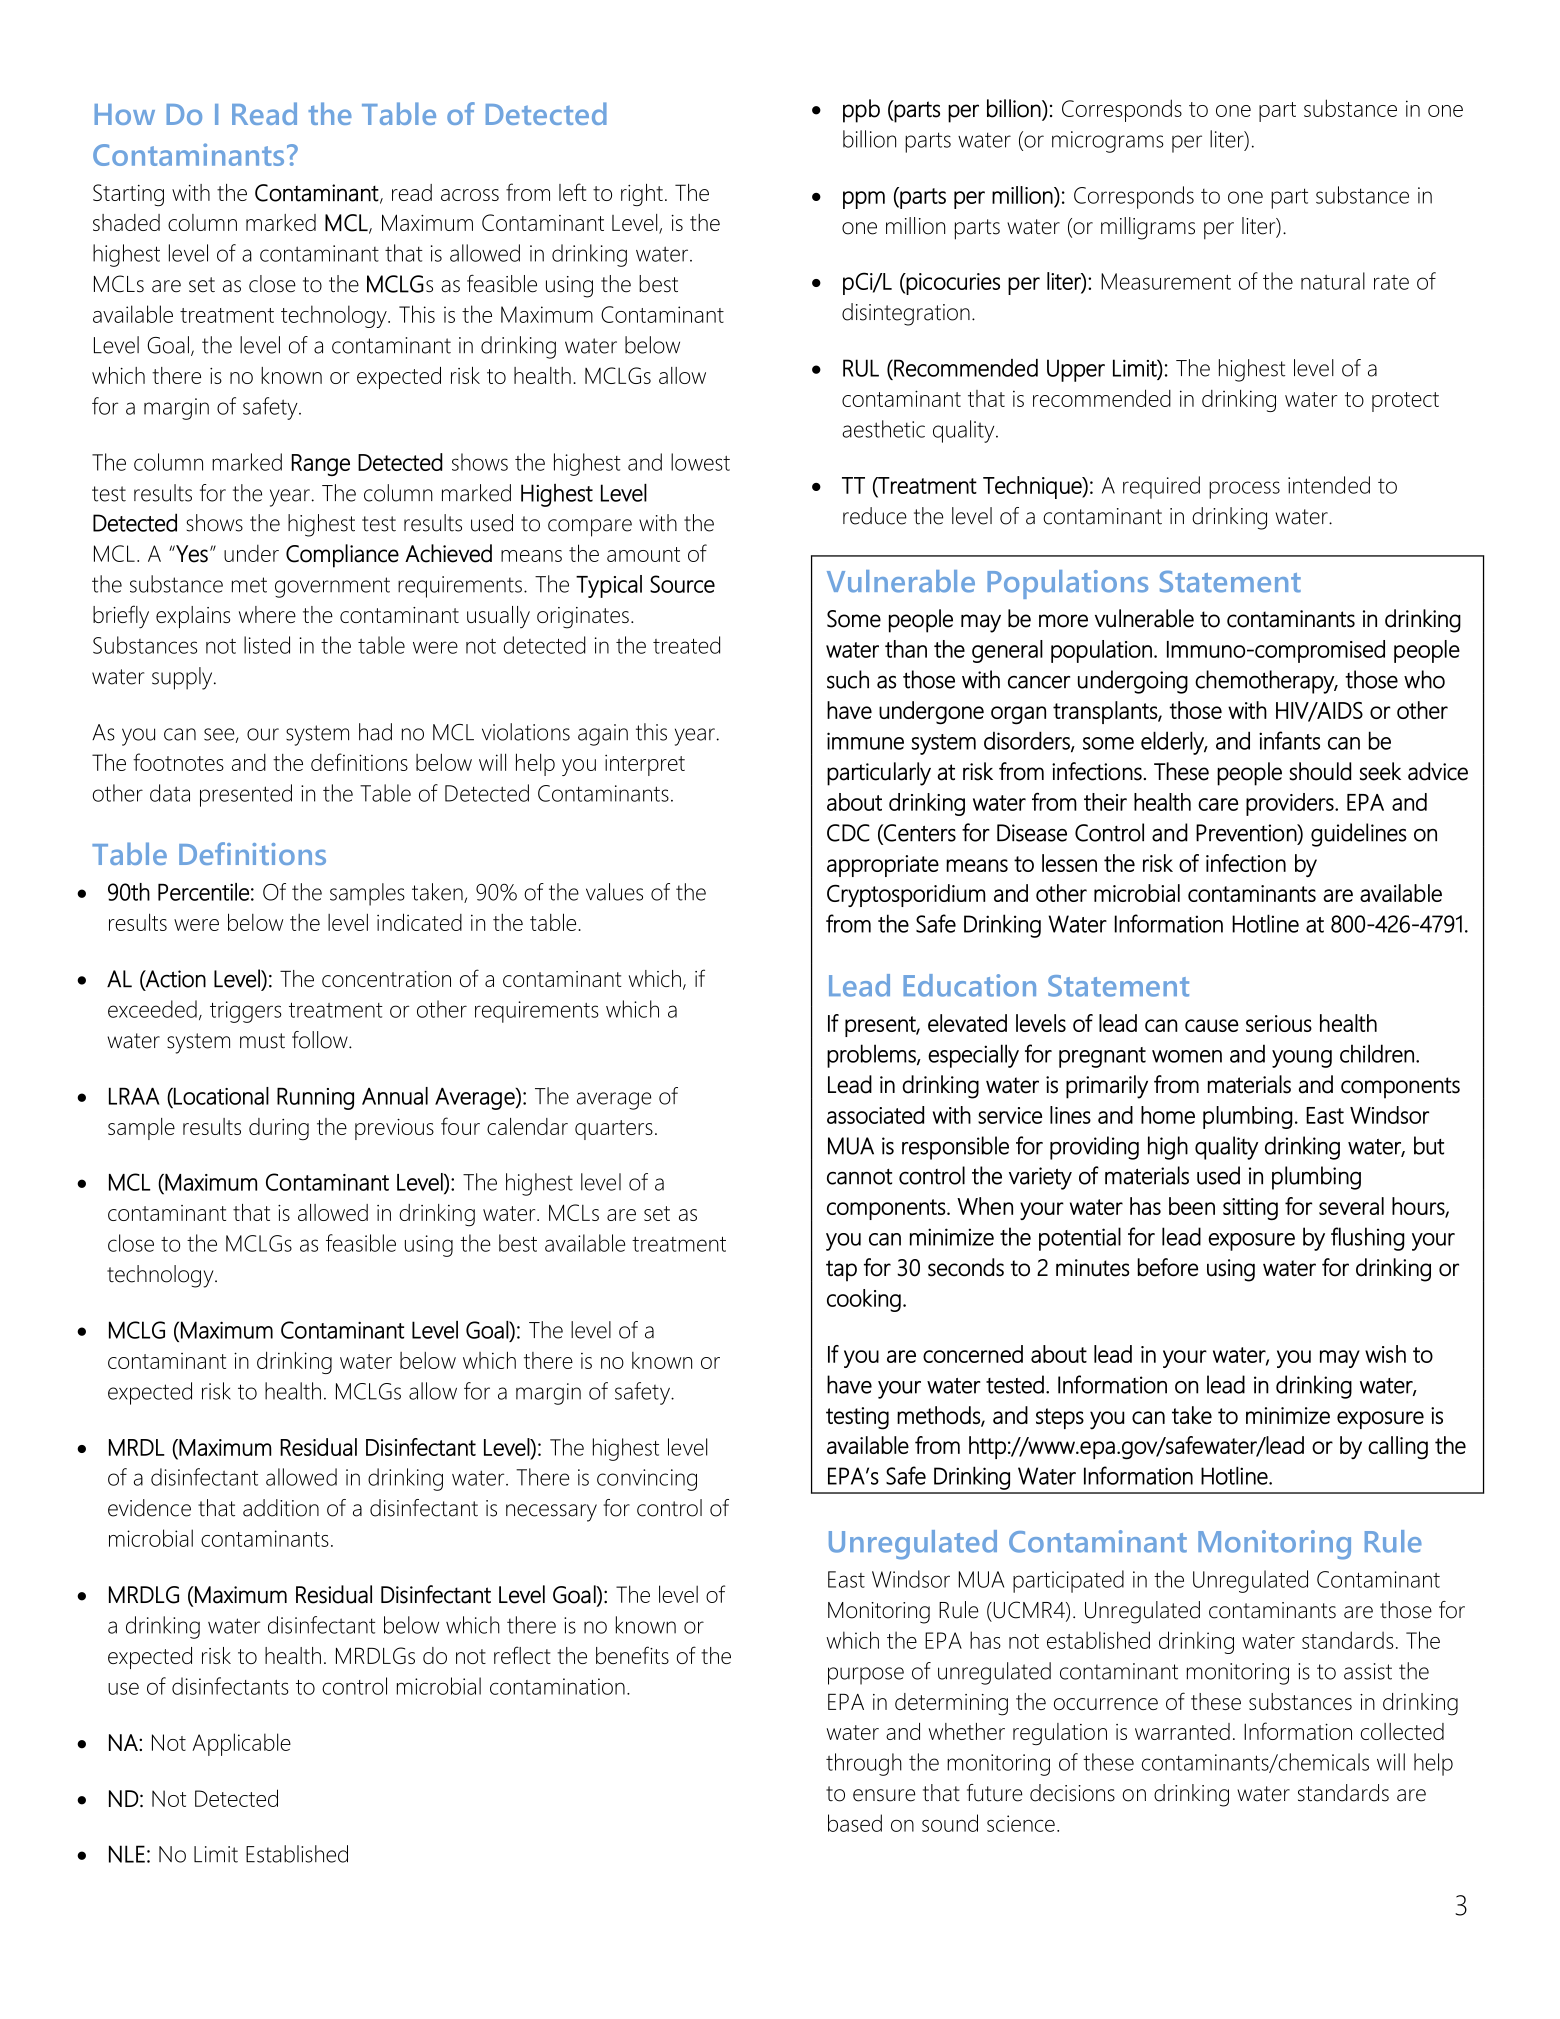 The width and height of the screenshot is (1560, 2019). I want to click on cooking, so click(864, 1300).
